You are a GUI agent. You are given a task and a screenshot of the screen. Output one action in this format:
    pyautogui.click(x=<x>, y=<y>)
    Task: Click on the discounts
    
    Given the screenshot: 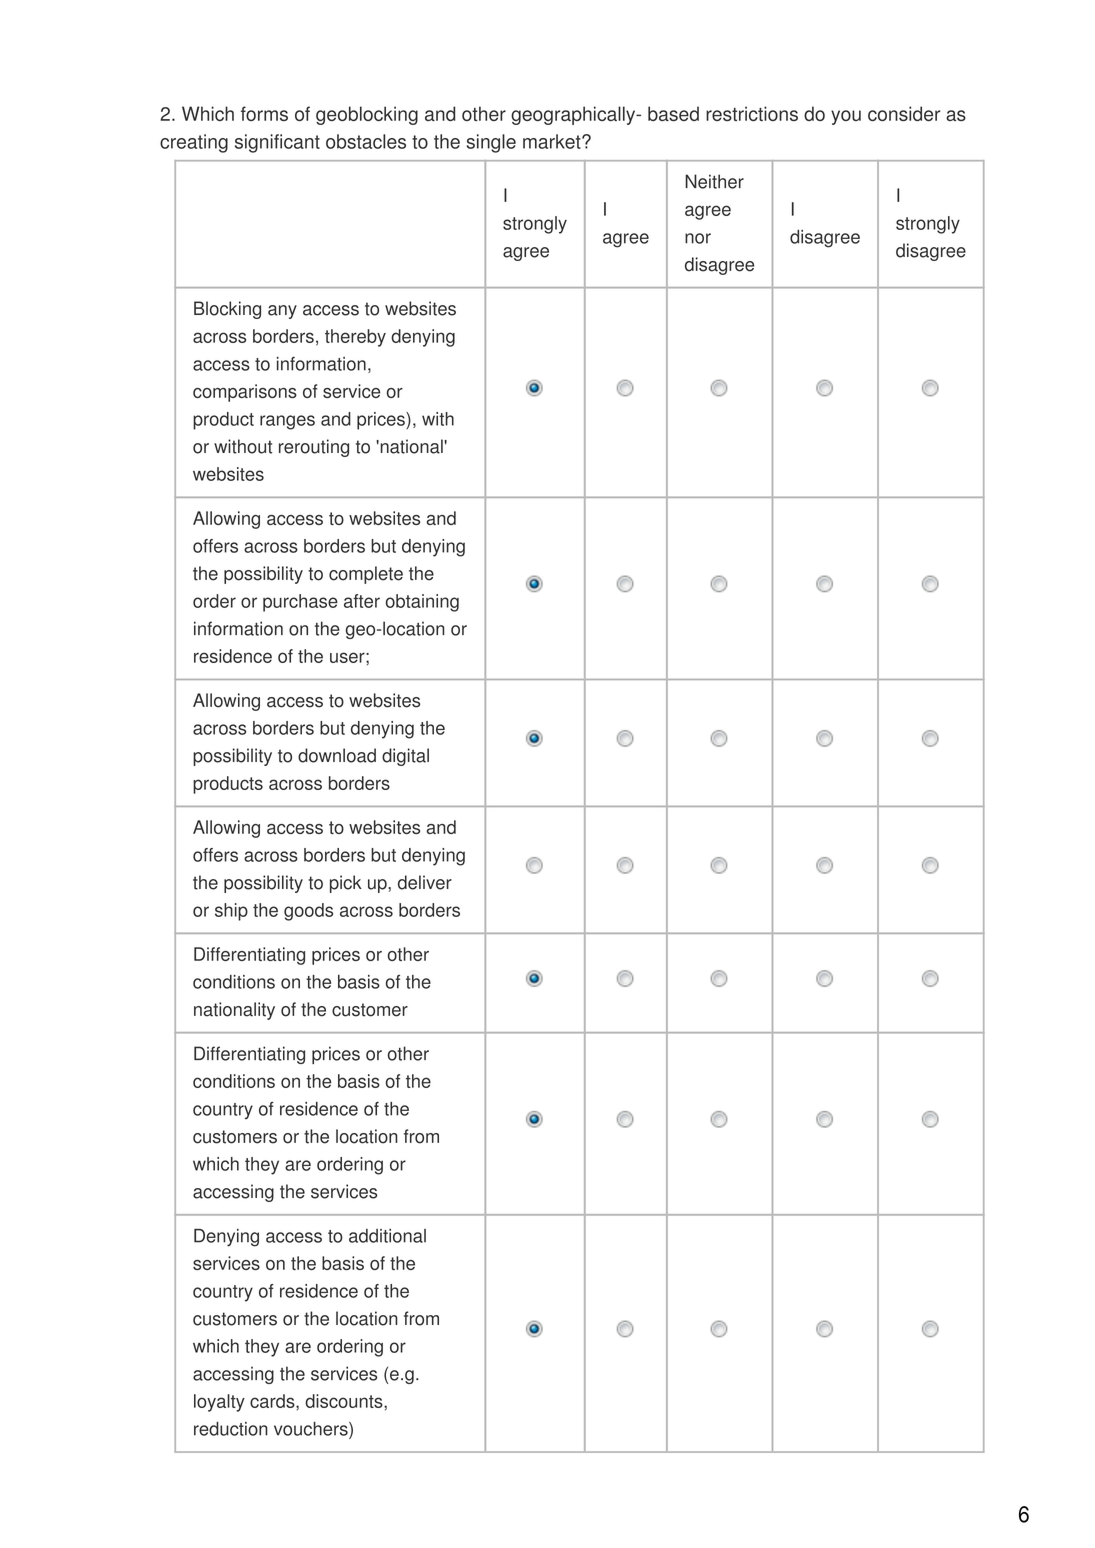 What is the action you would take?
    pyautogui.click(x=345, y=1401)
